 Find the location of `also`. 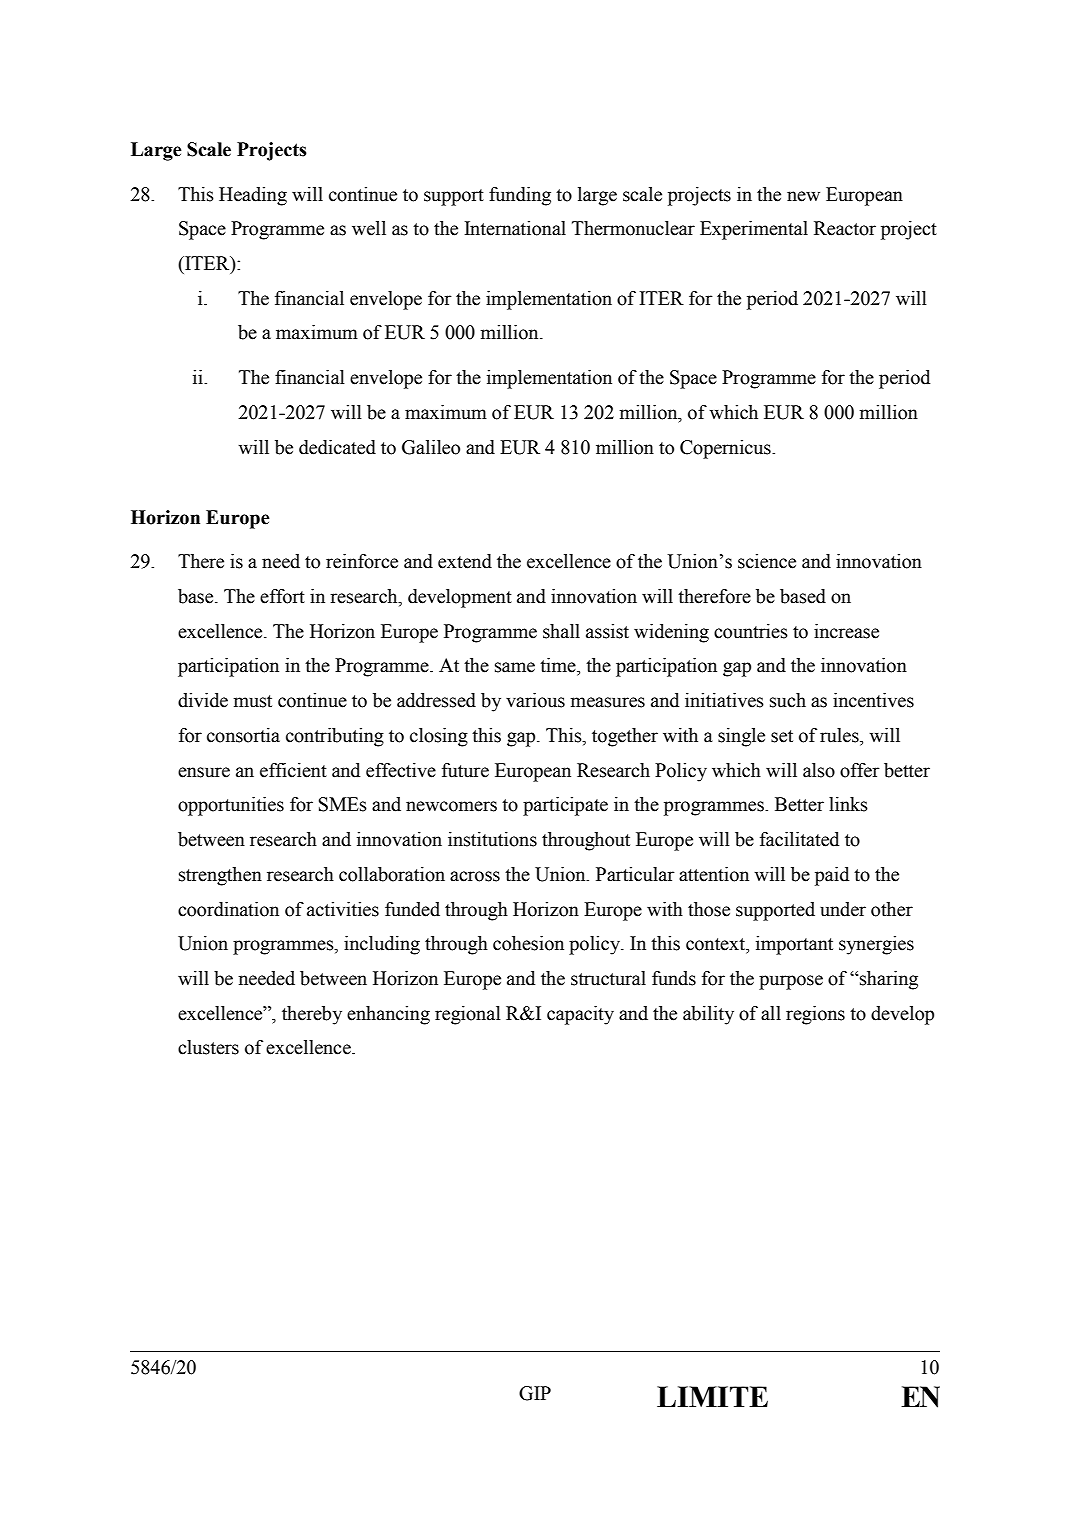

also is located at coordinates (819, 770).
